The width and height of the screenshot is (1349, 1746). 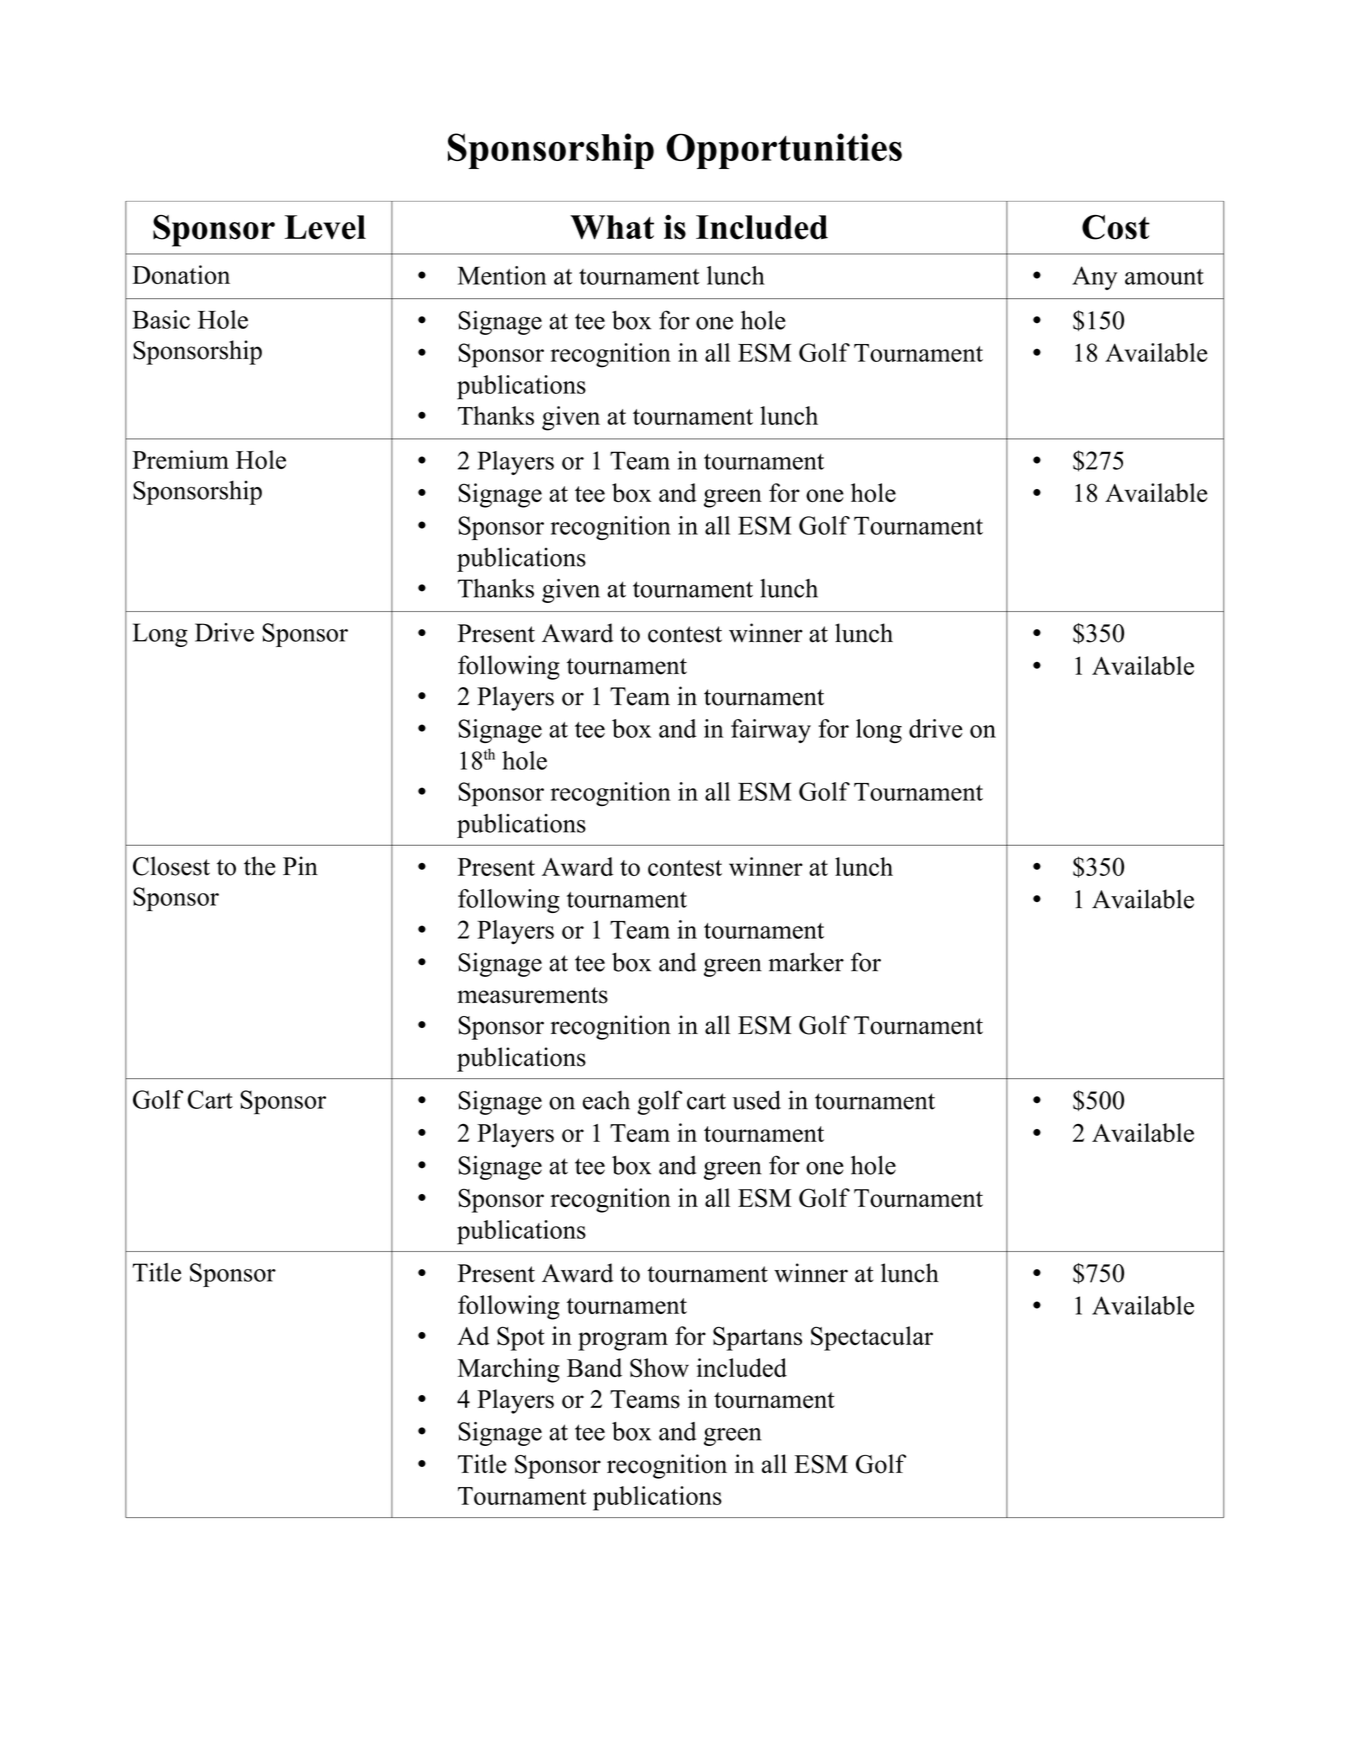 I want to click on marker, so click(x=806, y=962).
